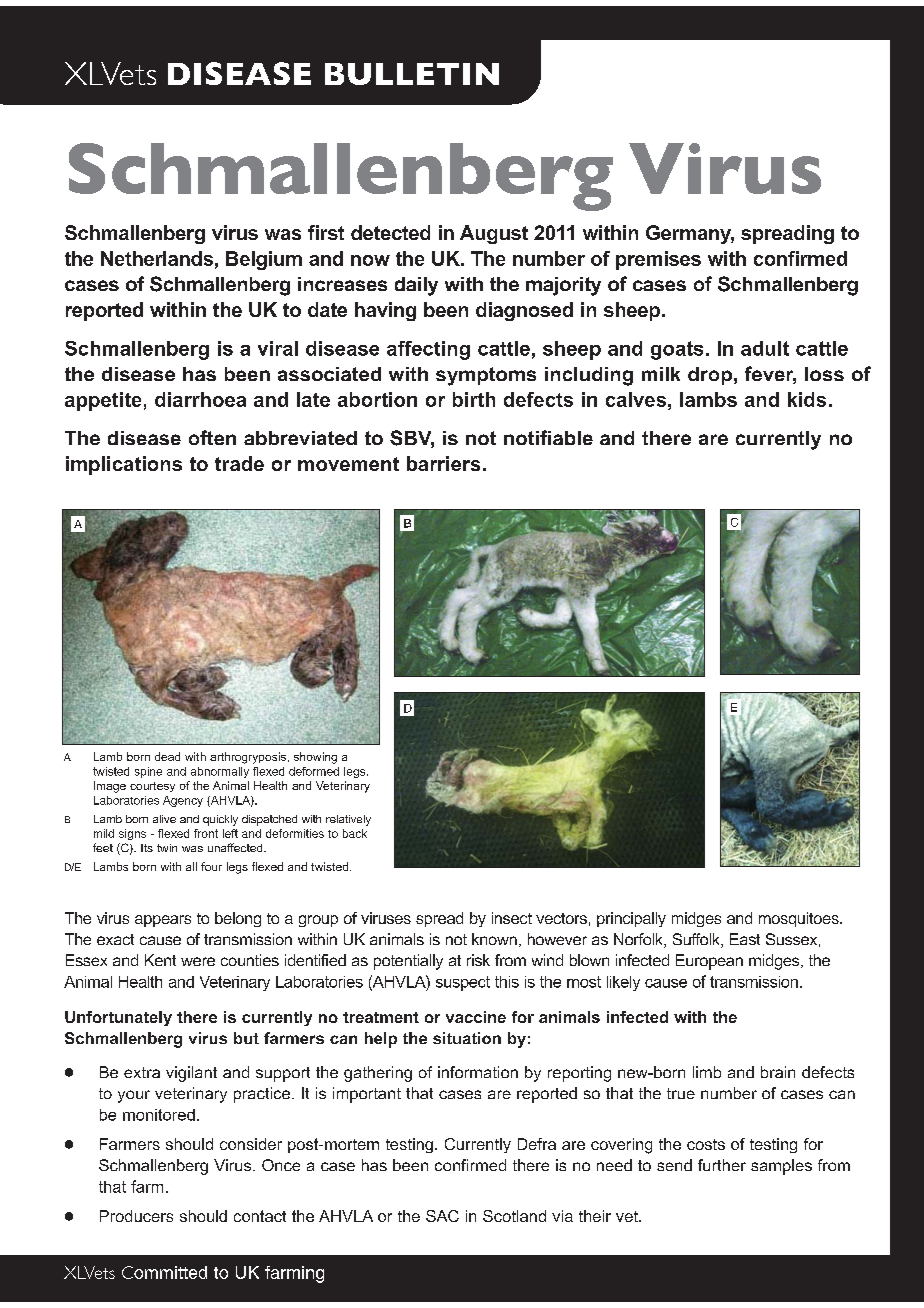 The image size is (924, 1308). Describe the element at coordinates (124, 465) in the page. I see `implications` at that location.
